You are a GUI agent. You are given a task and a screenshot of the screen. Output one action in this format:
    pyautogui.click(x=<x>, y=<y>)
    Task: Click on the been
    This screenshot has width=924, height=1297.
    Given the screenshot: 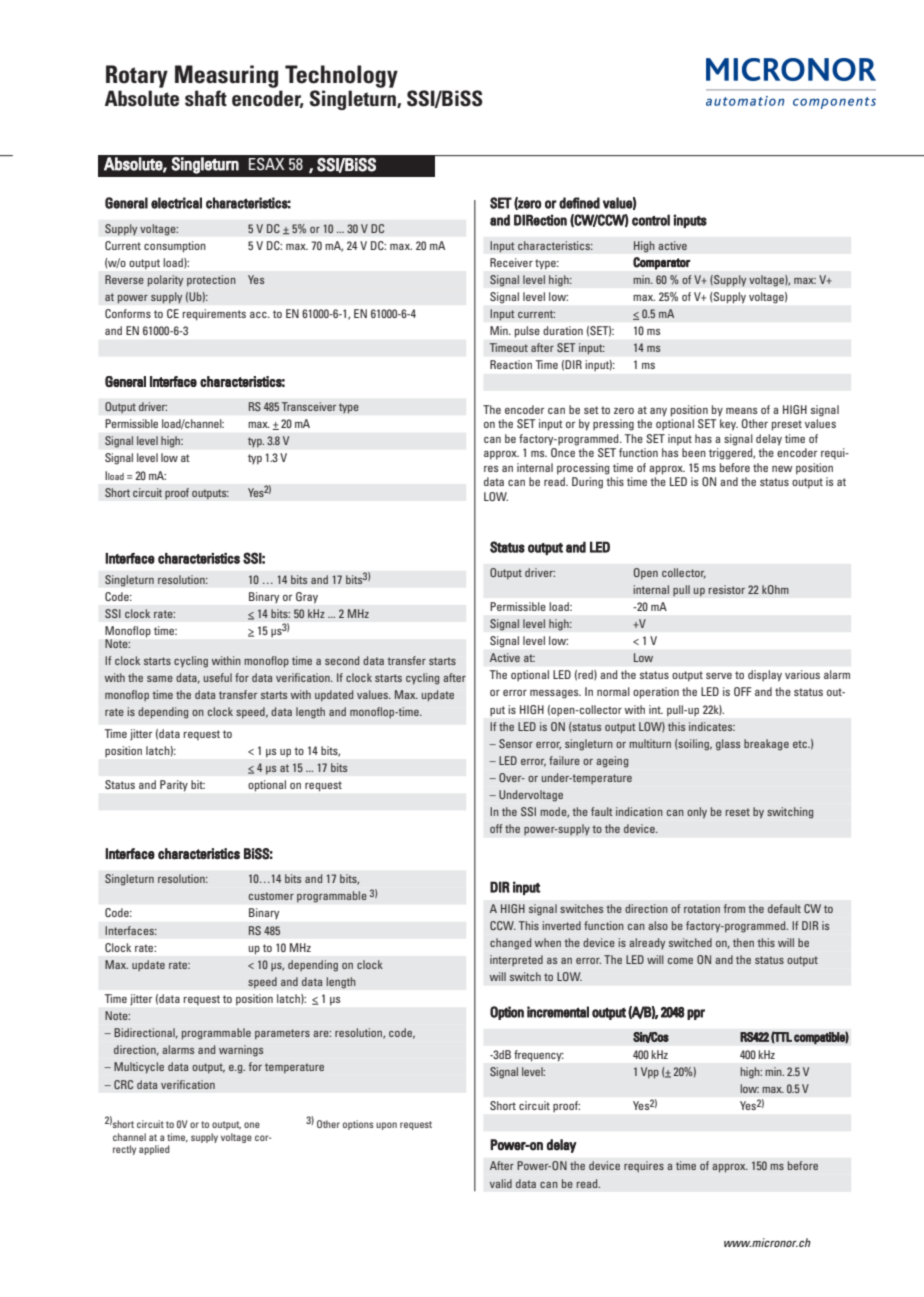 What is the action you would take?
    pyautogui.click(x=694, y=452)
